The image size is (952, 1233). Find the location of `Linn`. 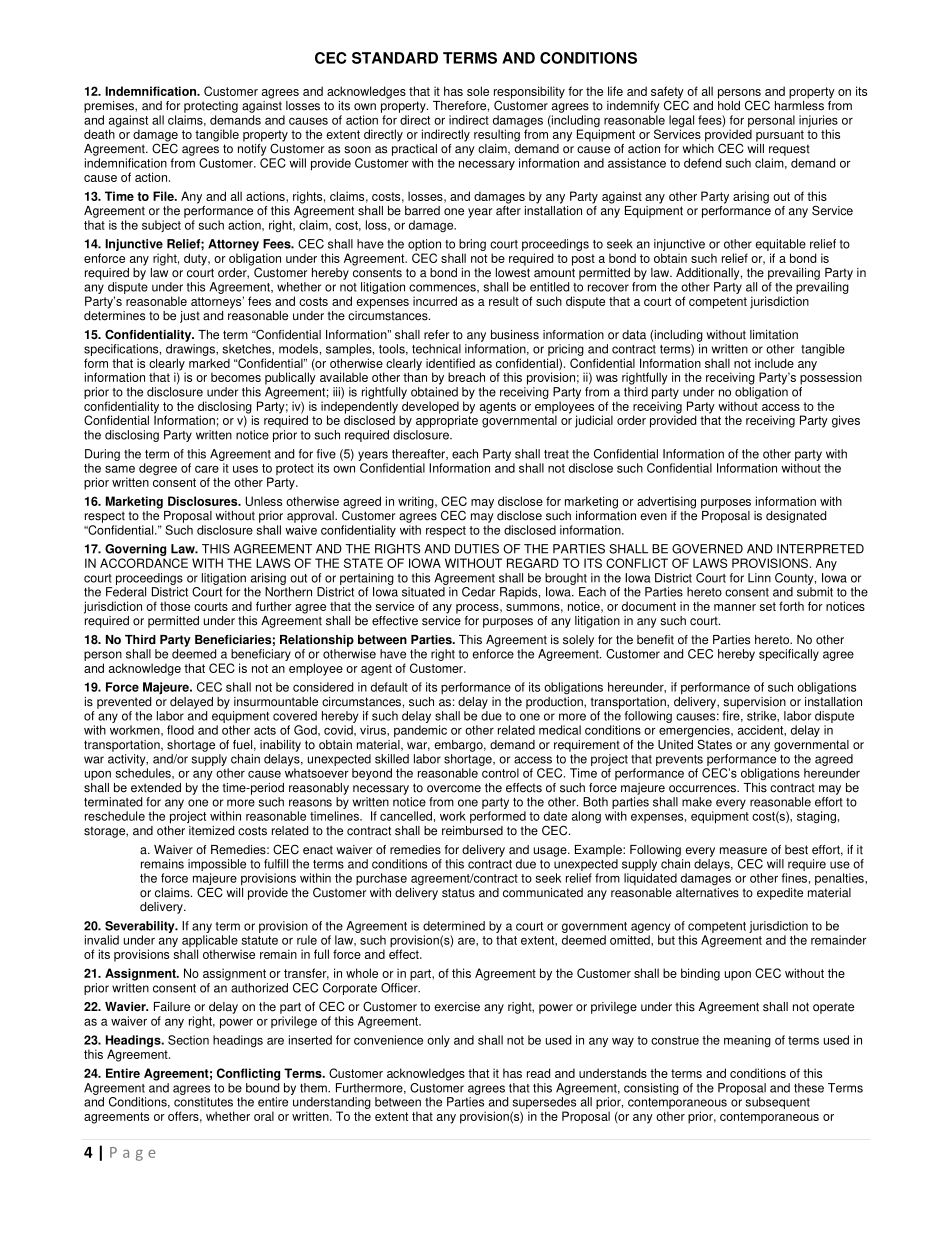

Linn is located at coordinates (759, 578).
